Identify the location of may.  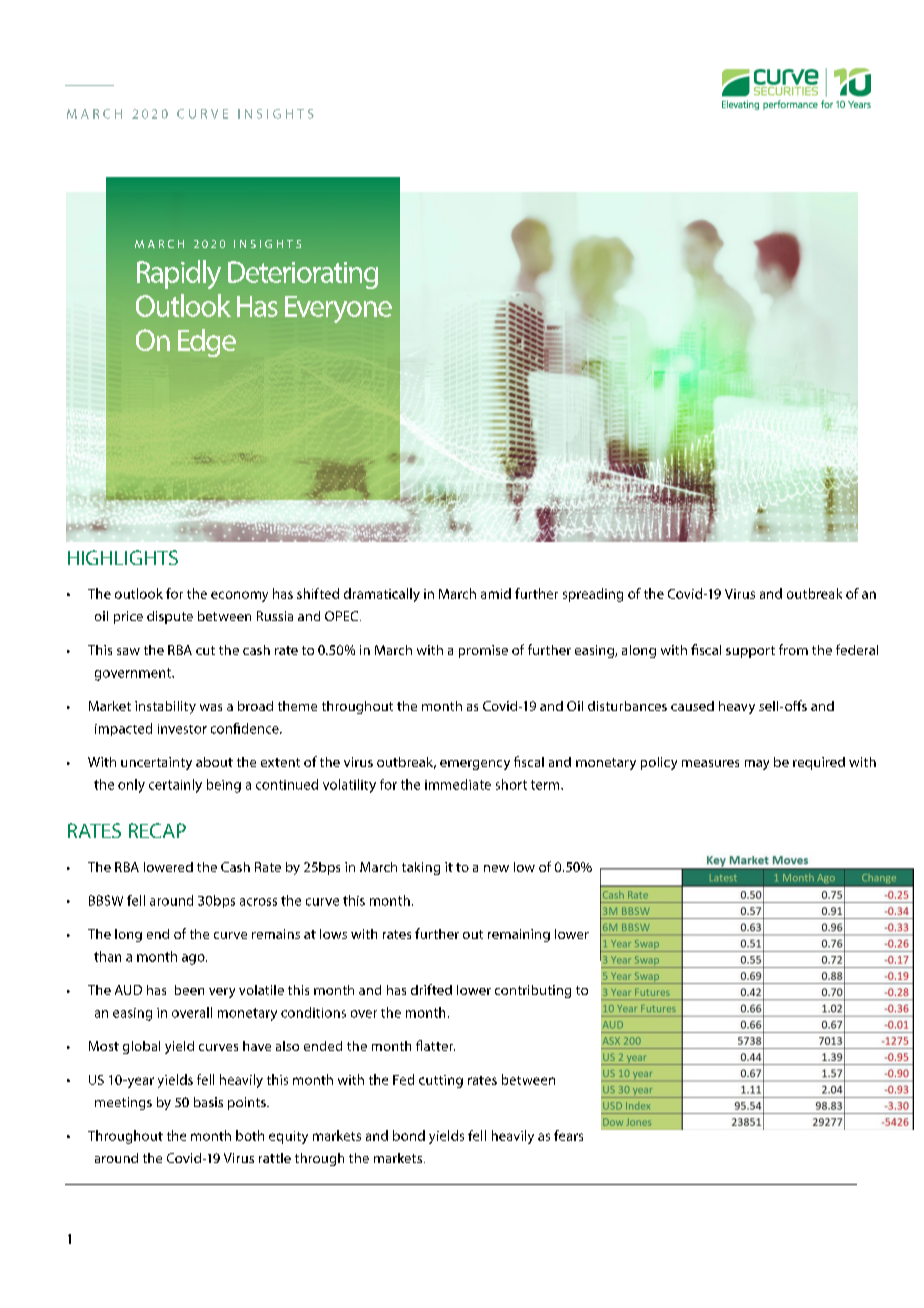
(757, 765).
